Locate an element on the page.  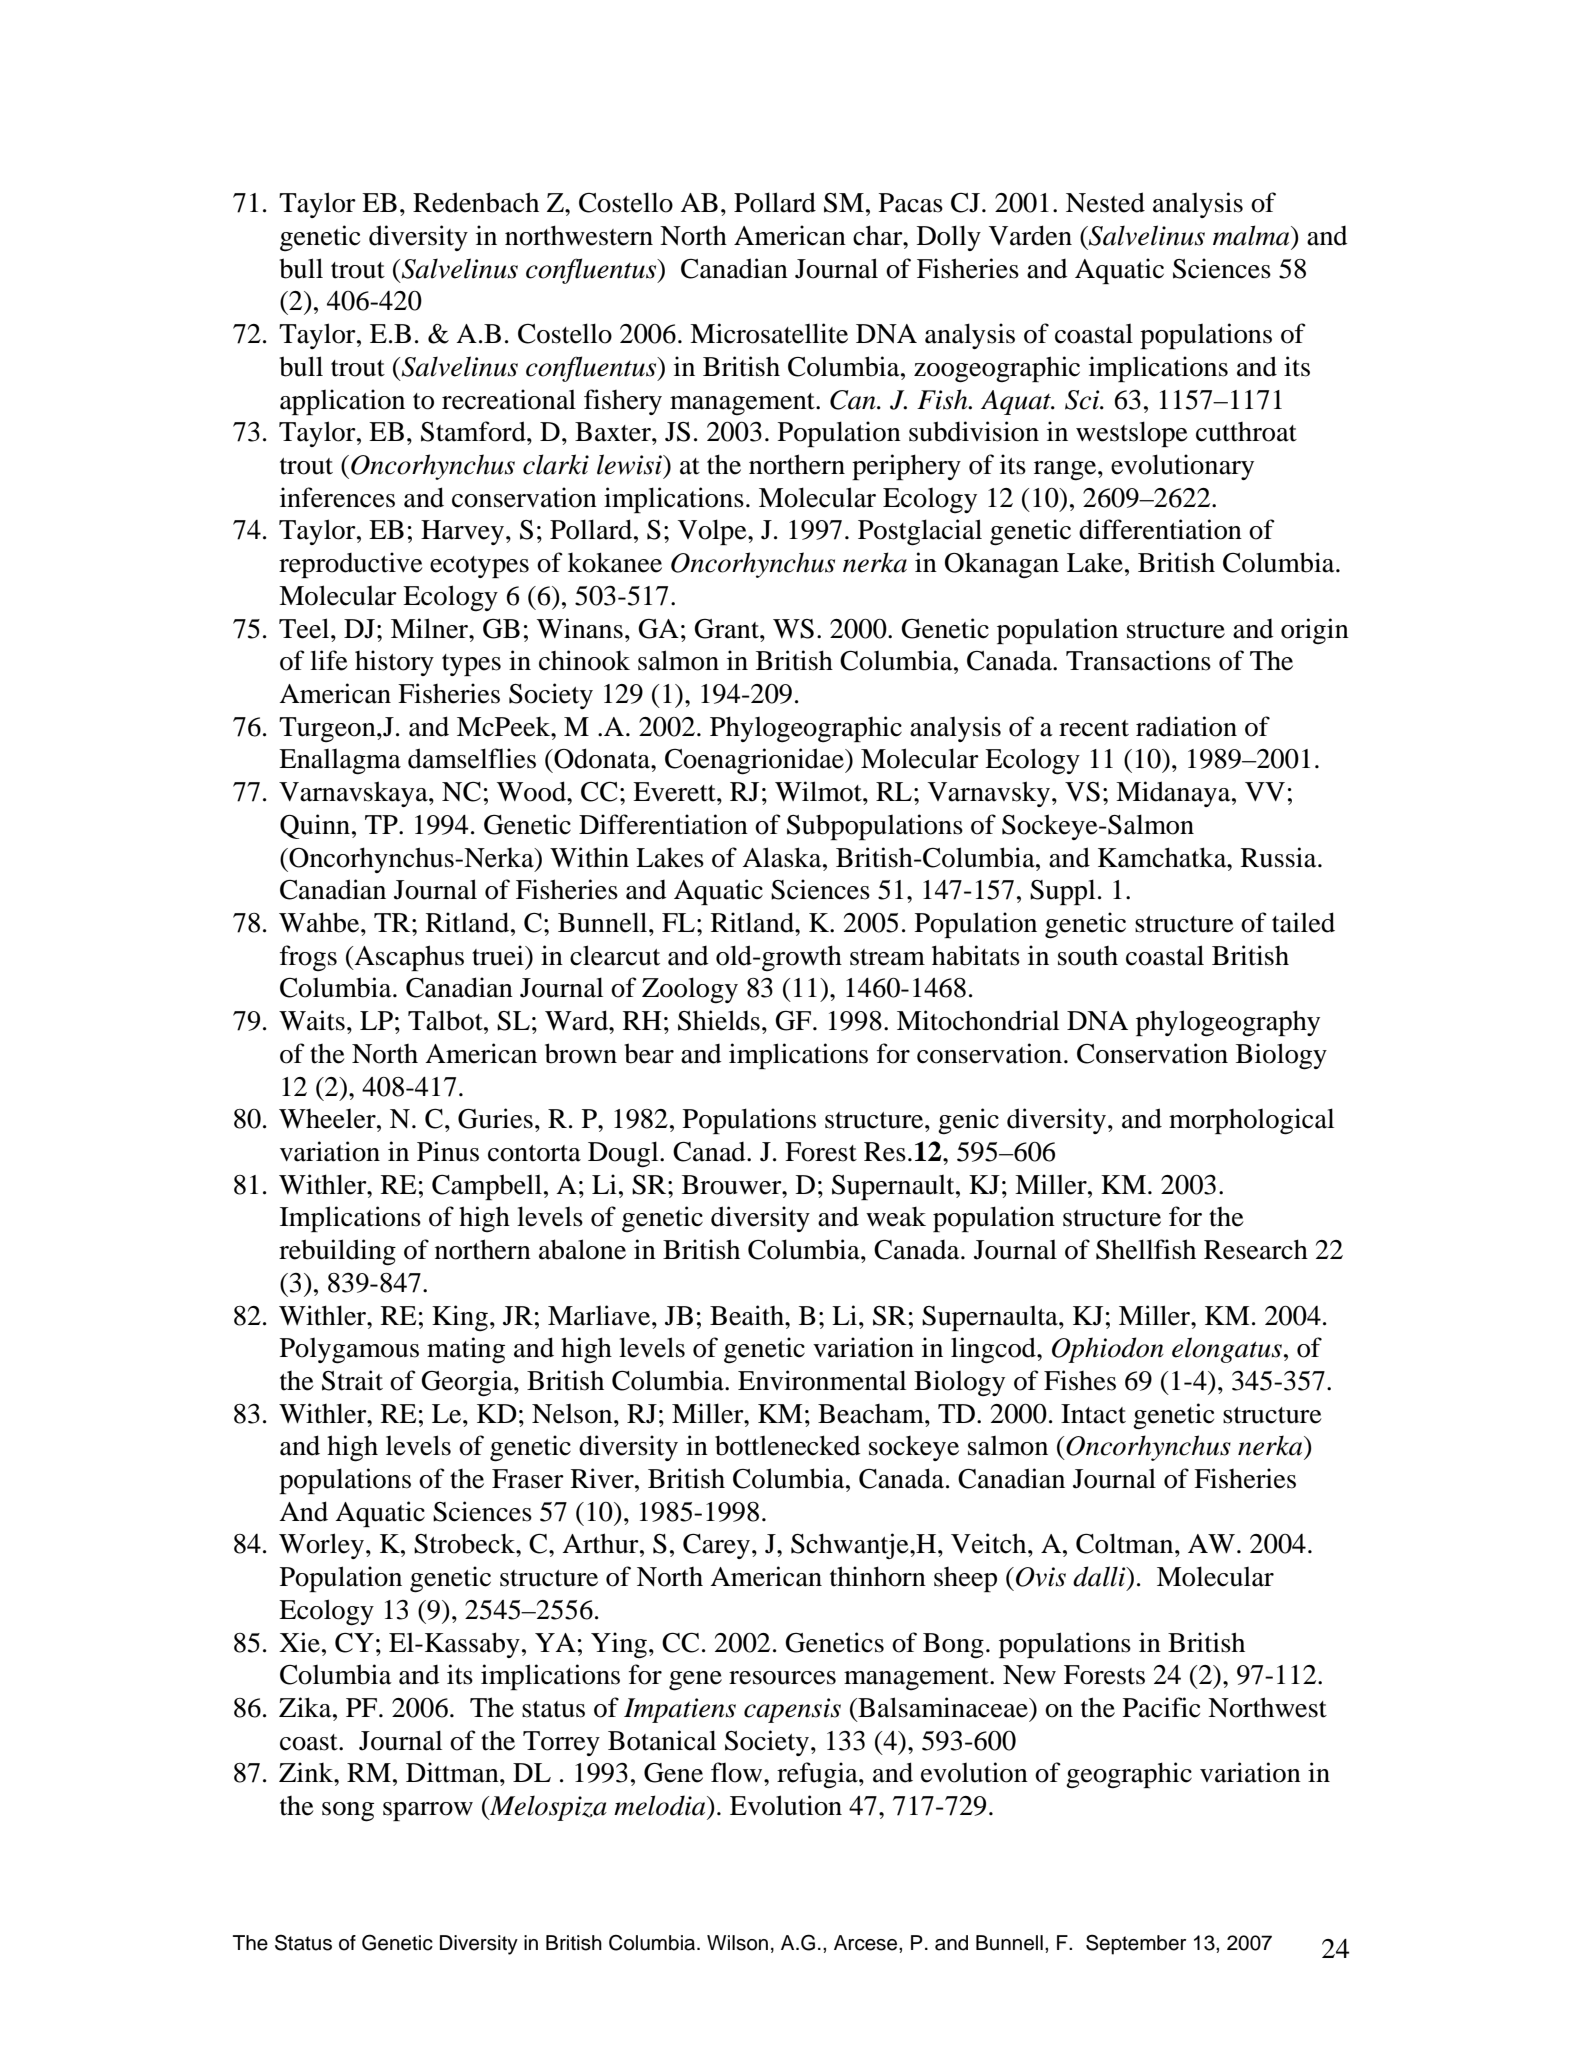
Beacham is located at coordinates (872, 1414).
